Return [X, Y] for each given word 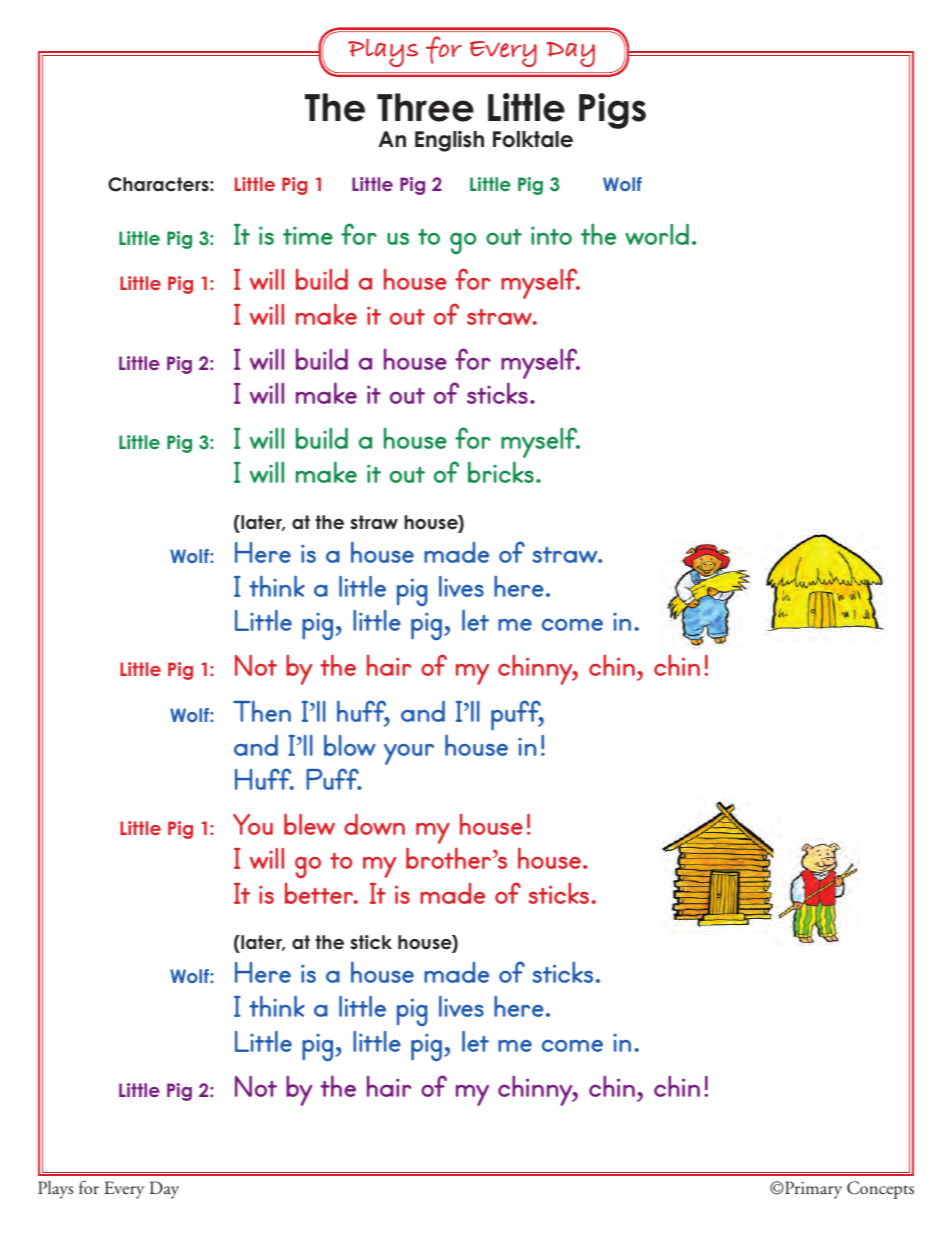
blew [309, 824]
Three [425, 107]
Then [262, 711]
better [320, 893]
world [657, 234]
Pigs [612, 111]
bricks [502, 472]
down [374, 824]
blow [350, 745]
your [409, 754]
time [308, 235]
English [449, 141]
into [551, 235]
